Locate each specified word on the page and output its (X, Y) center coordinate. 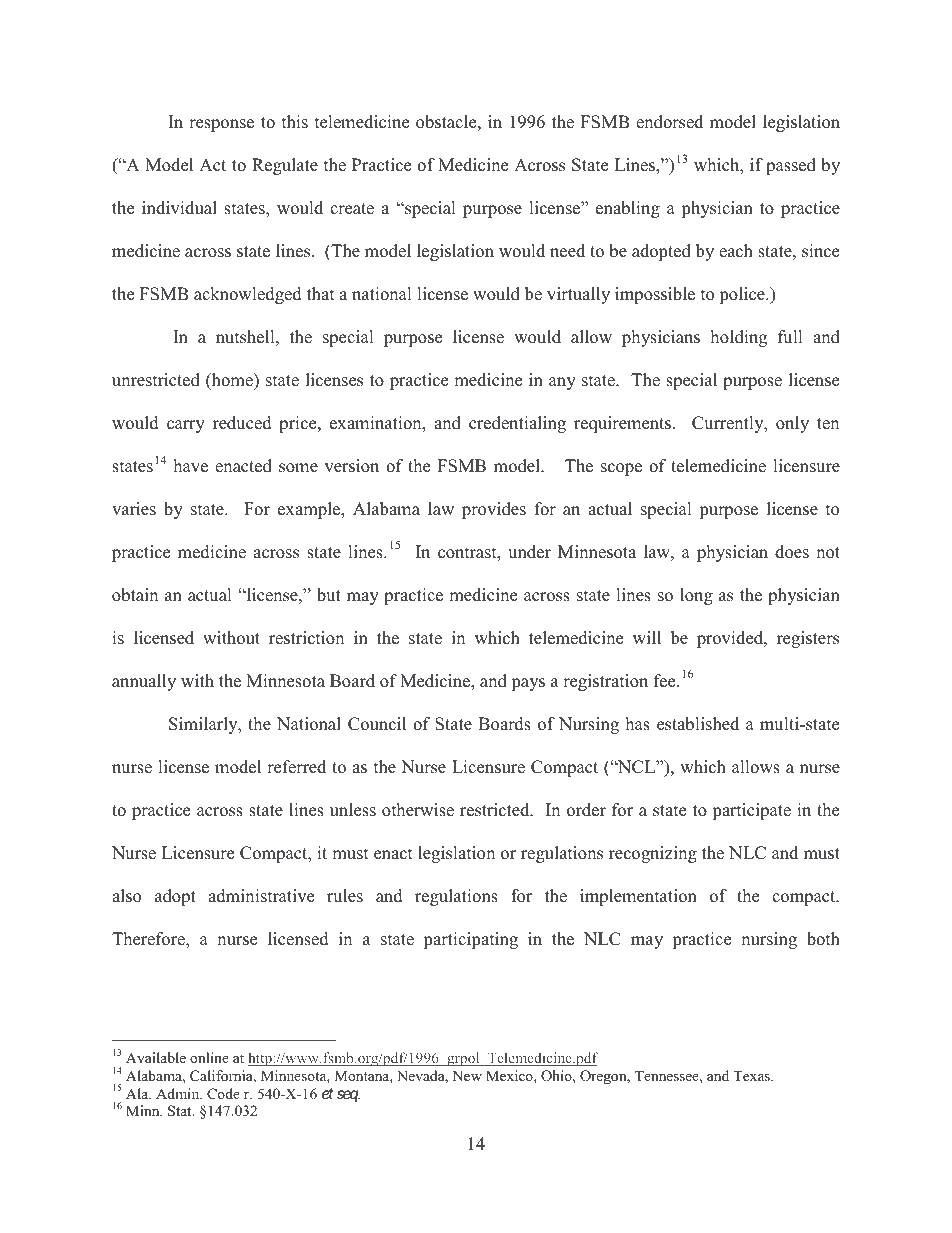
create (352, 209)
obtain (135, 595)
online (209, 1057)
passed (791, 166)
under (529, 552)
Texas (752, 1075)
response (221, 125)
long (696, 596)
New (467, 1075)
